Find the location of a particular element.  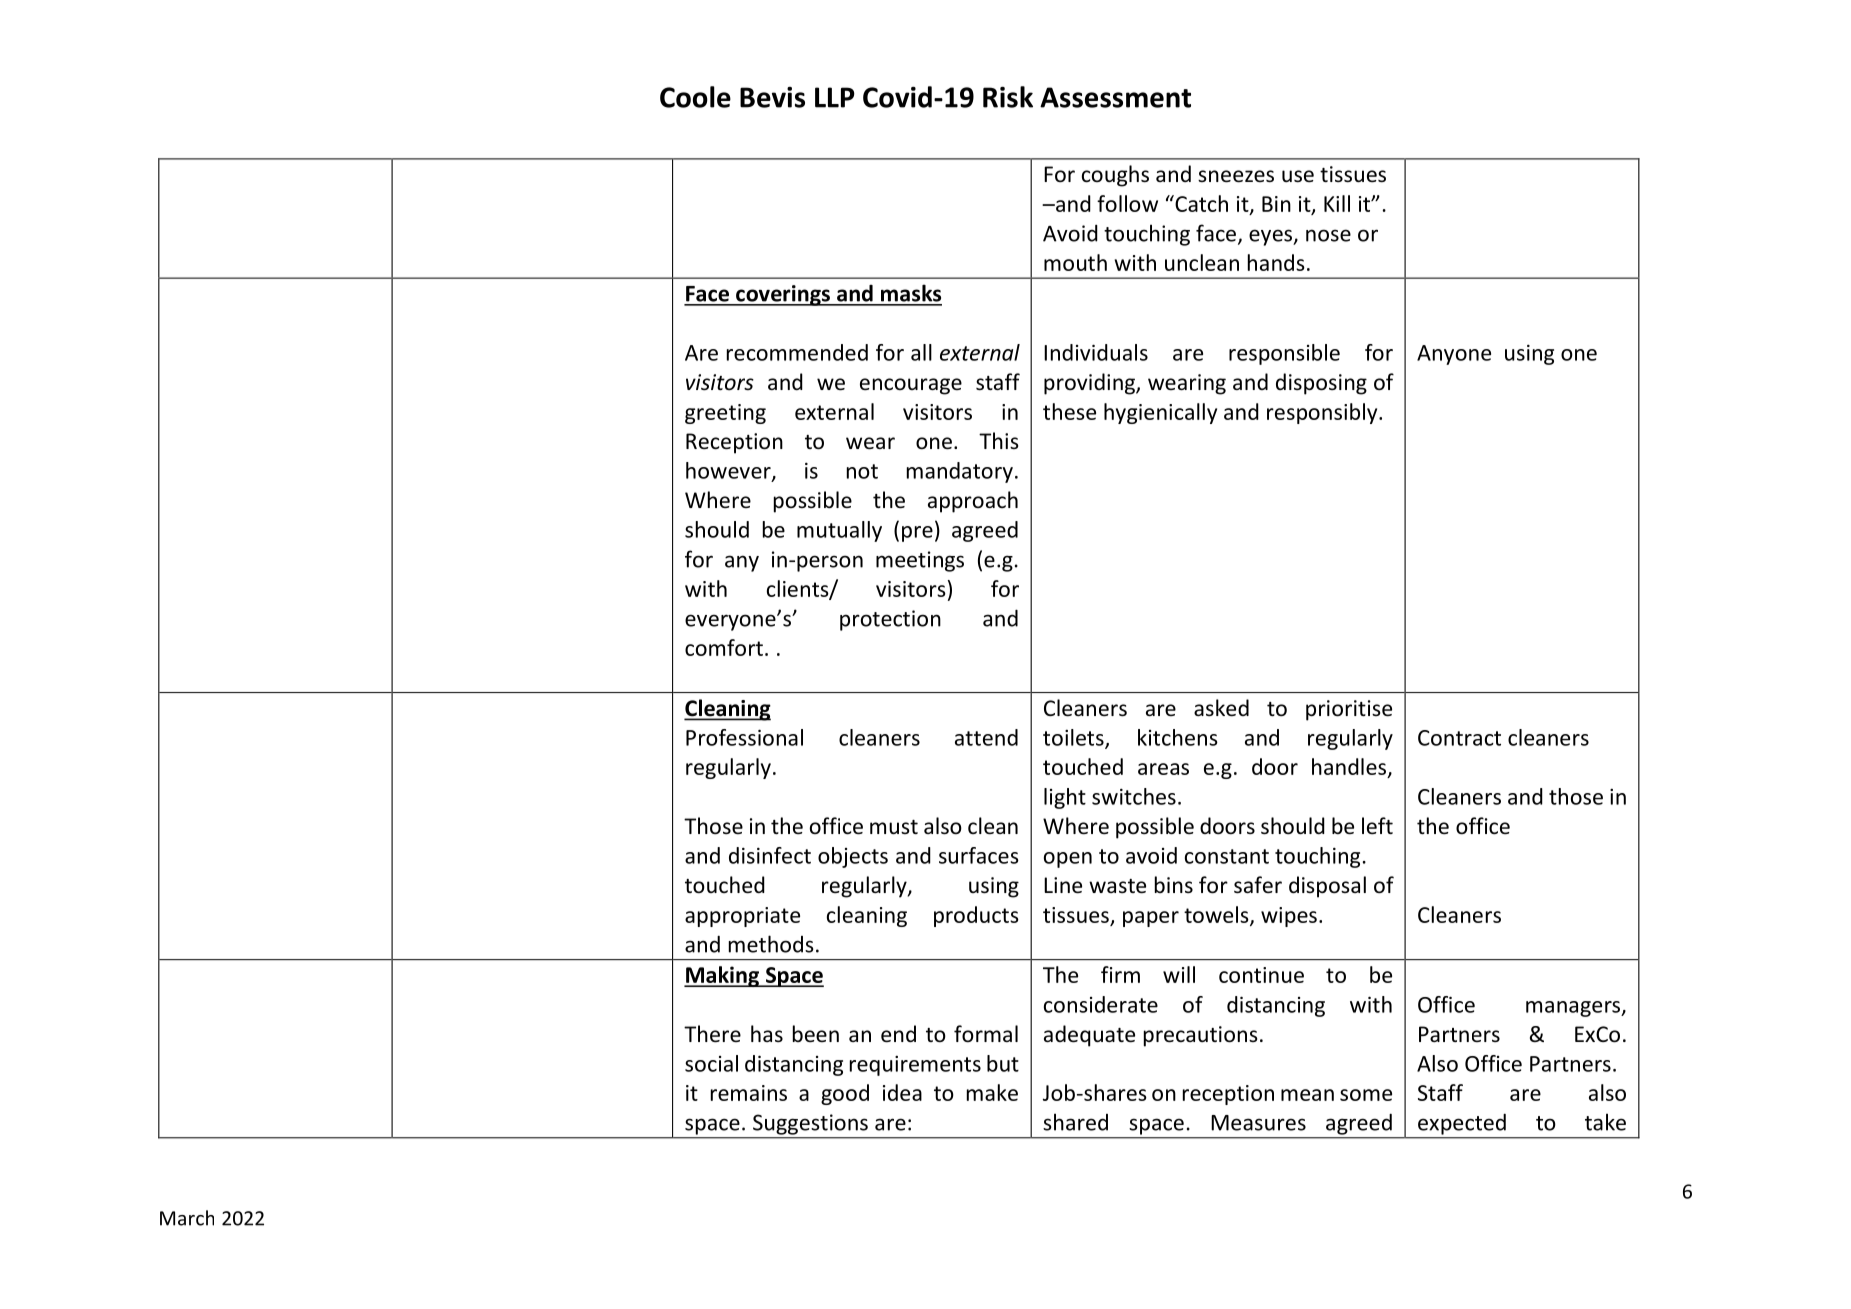

disinfect is located at coordinates (770, 855).
